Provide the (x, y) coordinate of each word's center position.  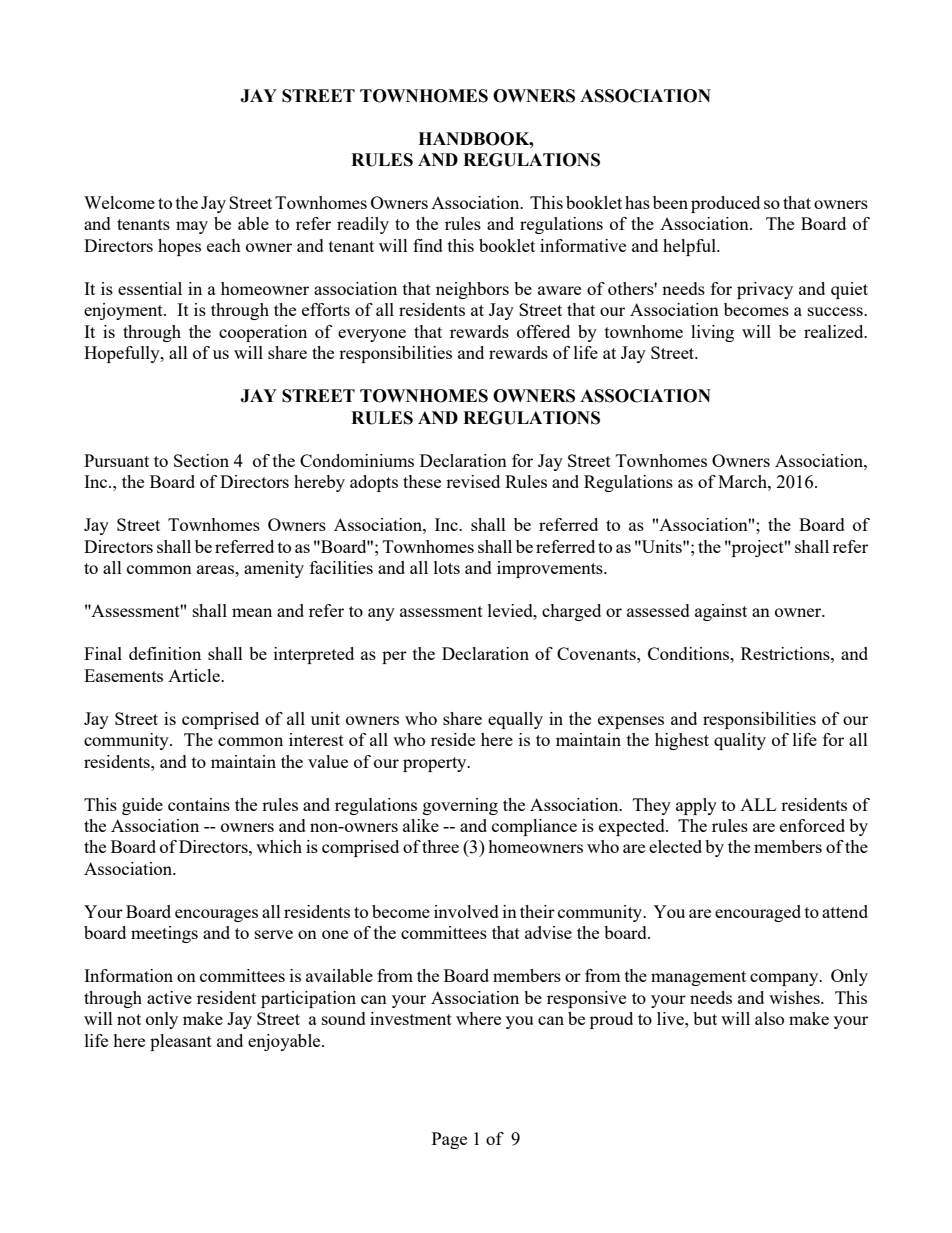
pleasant (181, 1042)
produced (725, 204)
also (769, 1018)
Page (449, 1140)
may (192, 227)
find (428, 245)
